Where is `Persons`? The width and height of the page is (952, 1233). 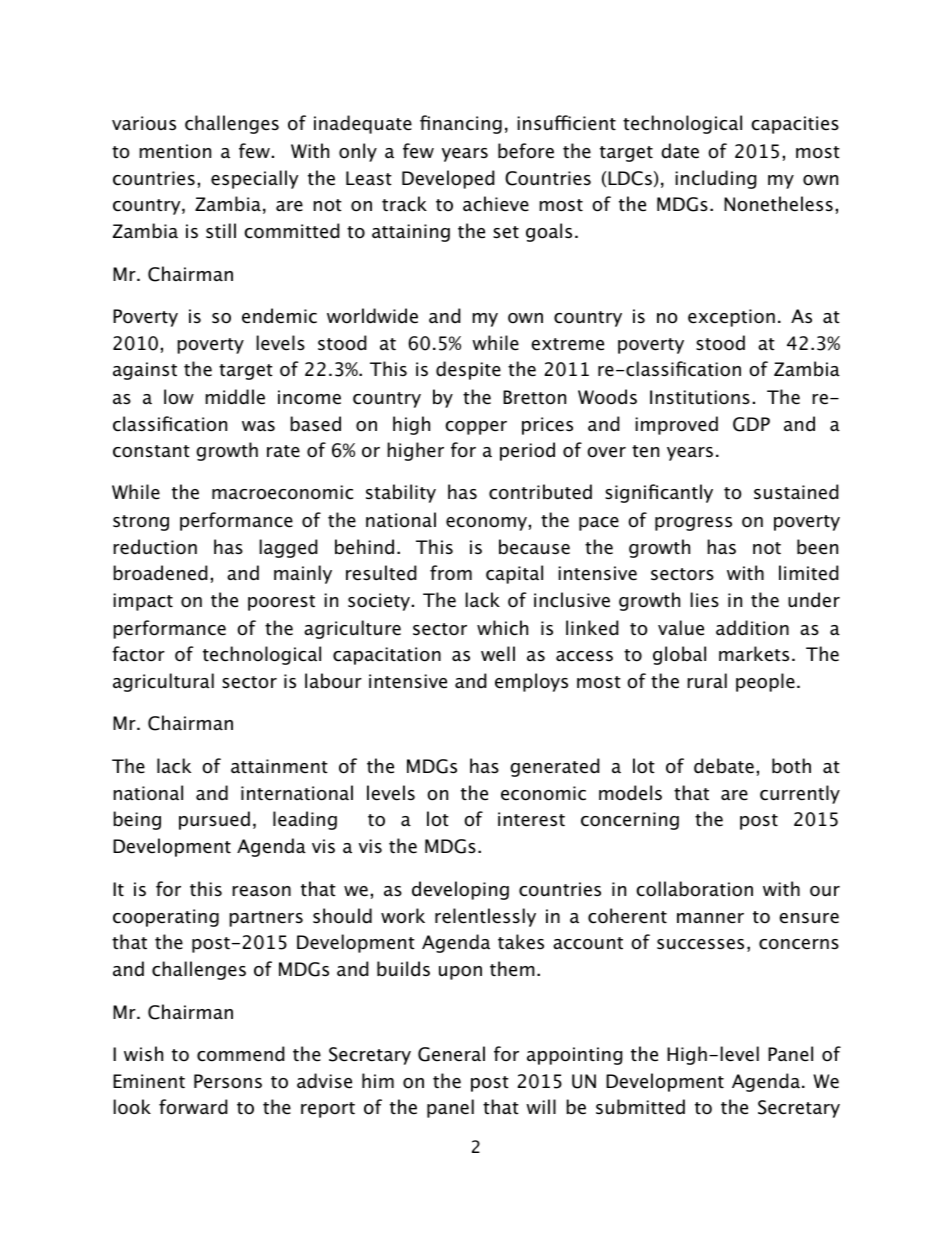 Persons is located at coordinates (228, 1081).
